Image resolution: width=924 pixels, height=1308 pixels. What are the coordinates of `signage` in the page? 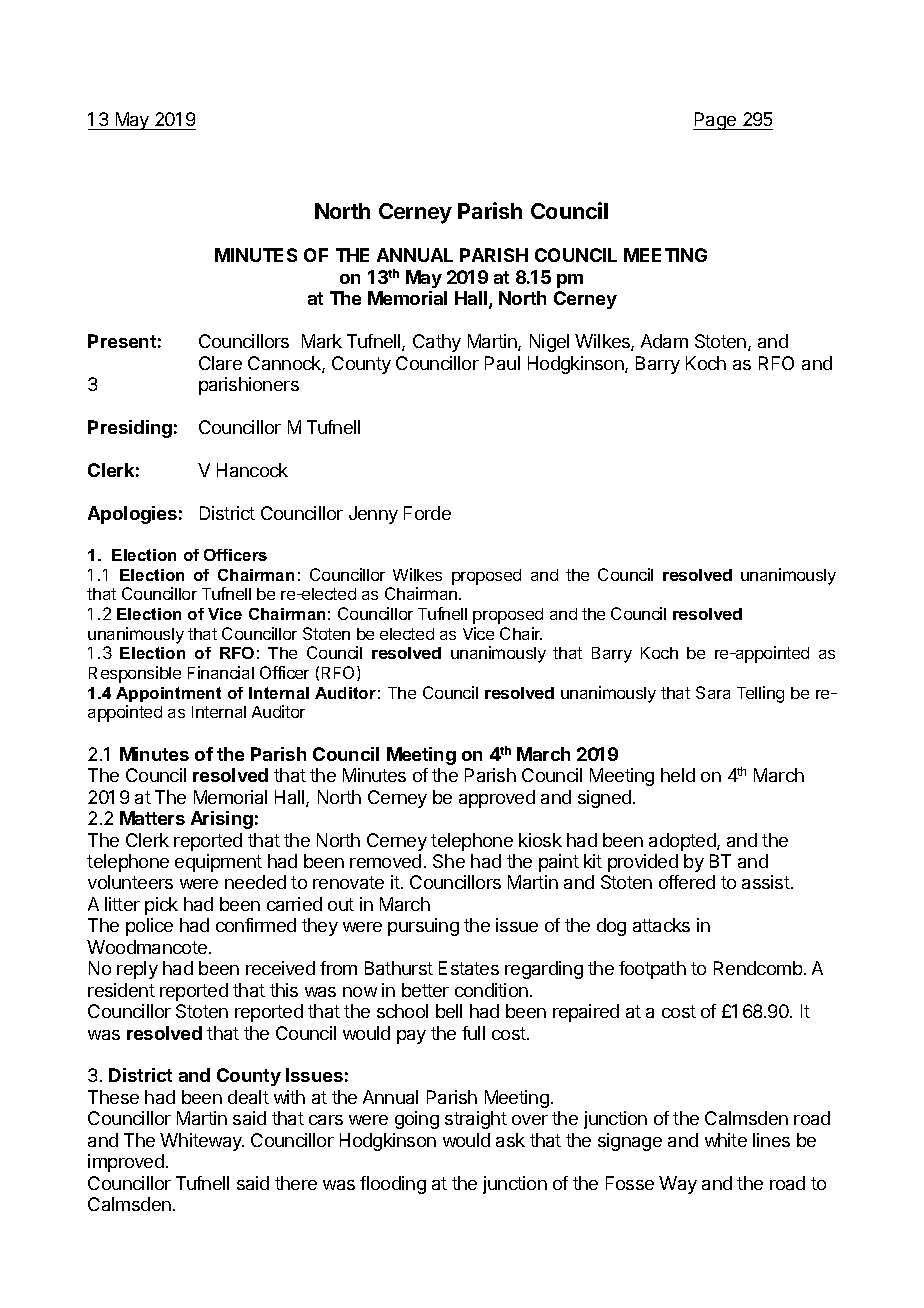 It's located at (630, 1142).
